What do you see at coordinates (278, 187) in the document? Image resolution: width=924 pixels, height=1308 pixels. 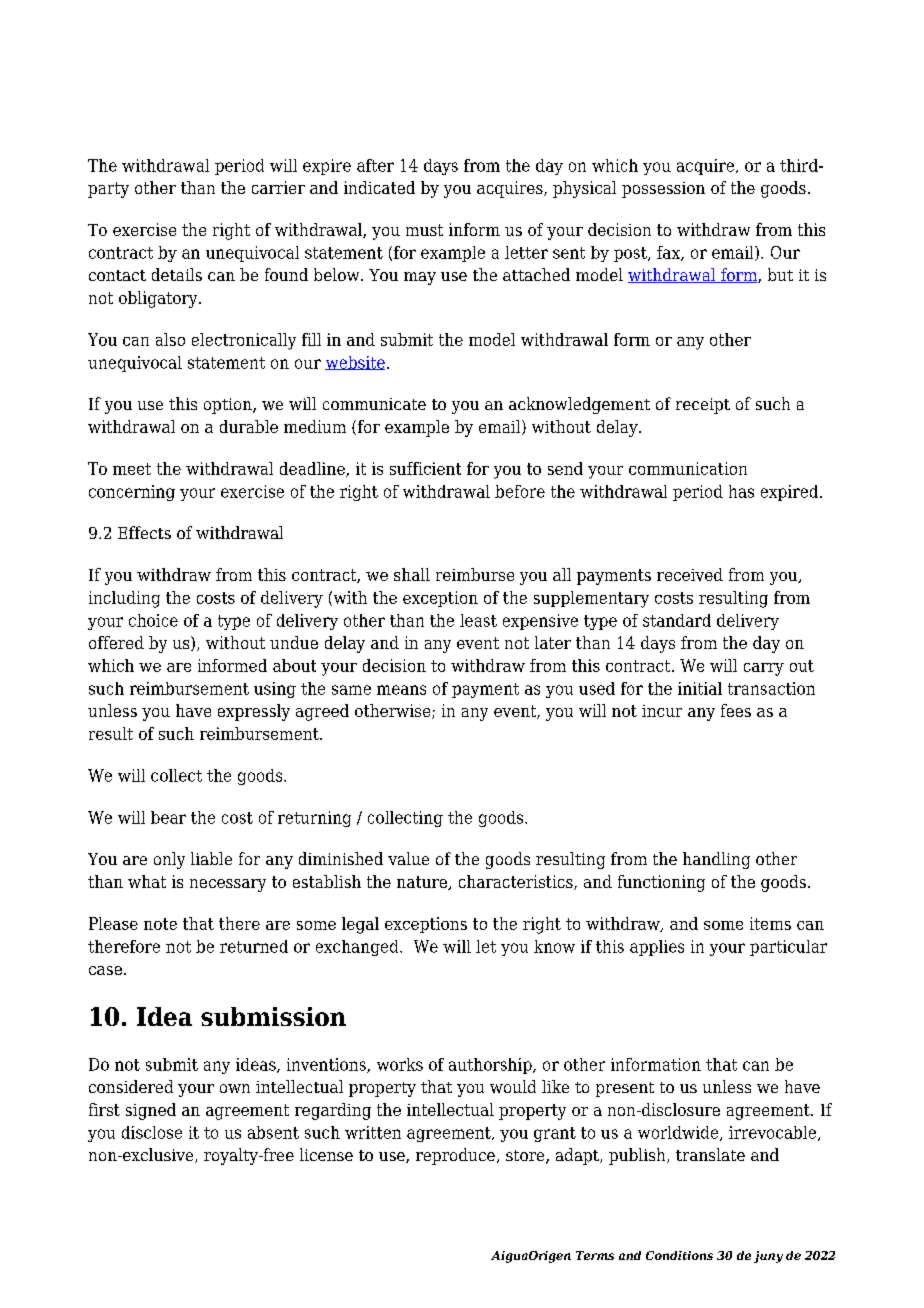 I see `carrier` at bounding box center [278, 187].
